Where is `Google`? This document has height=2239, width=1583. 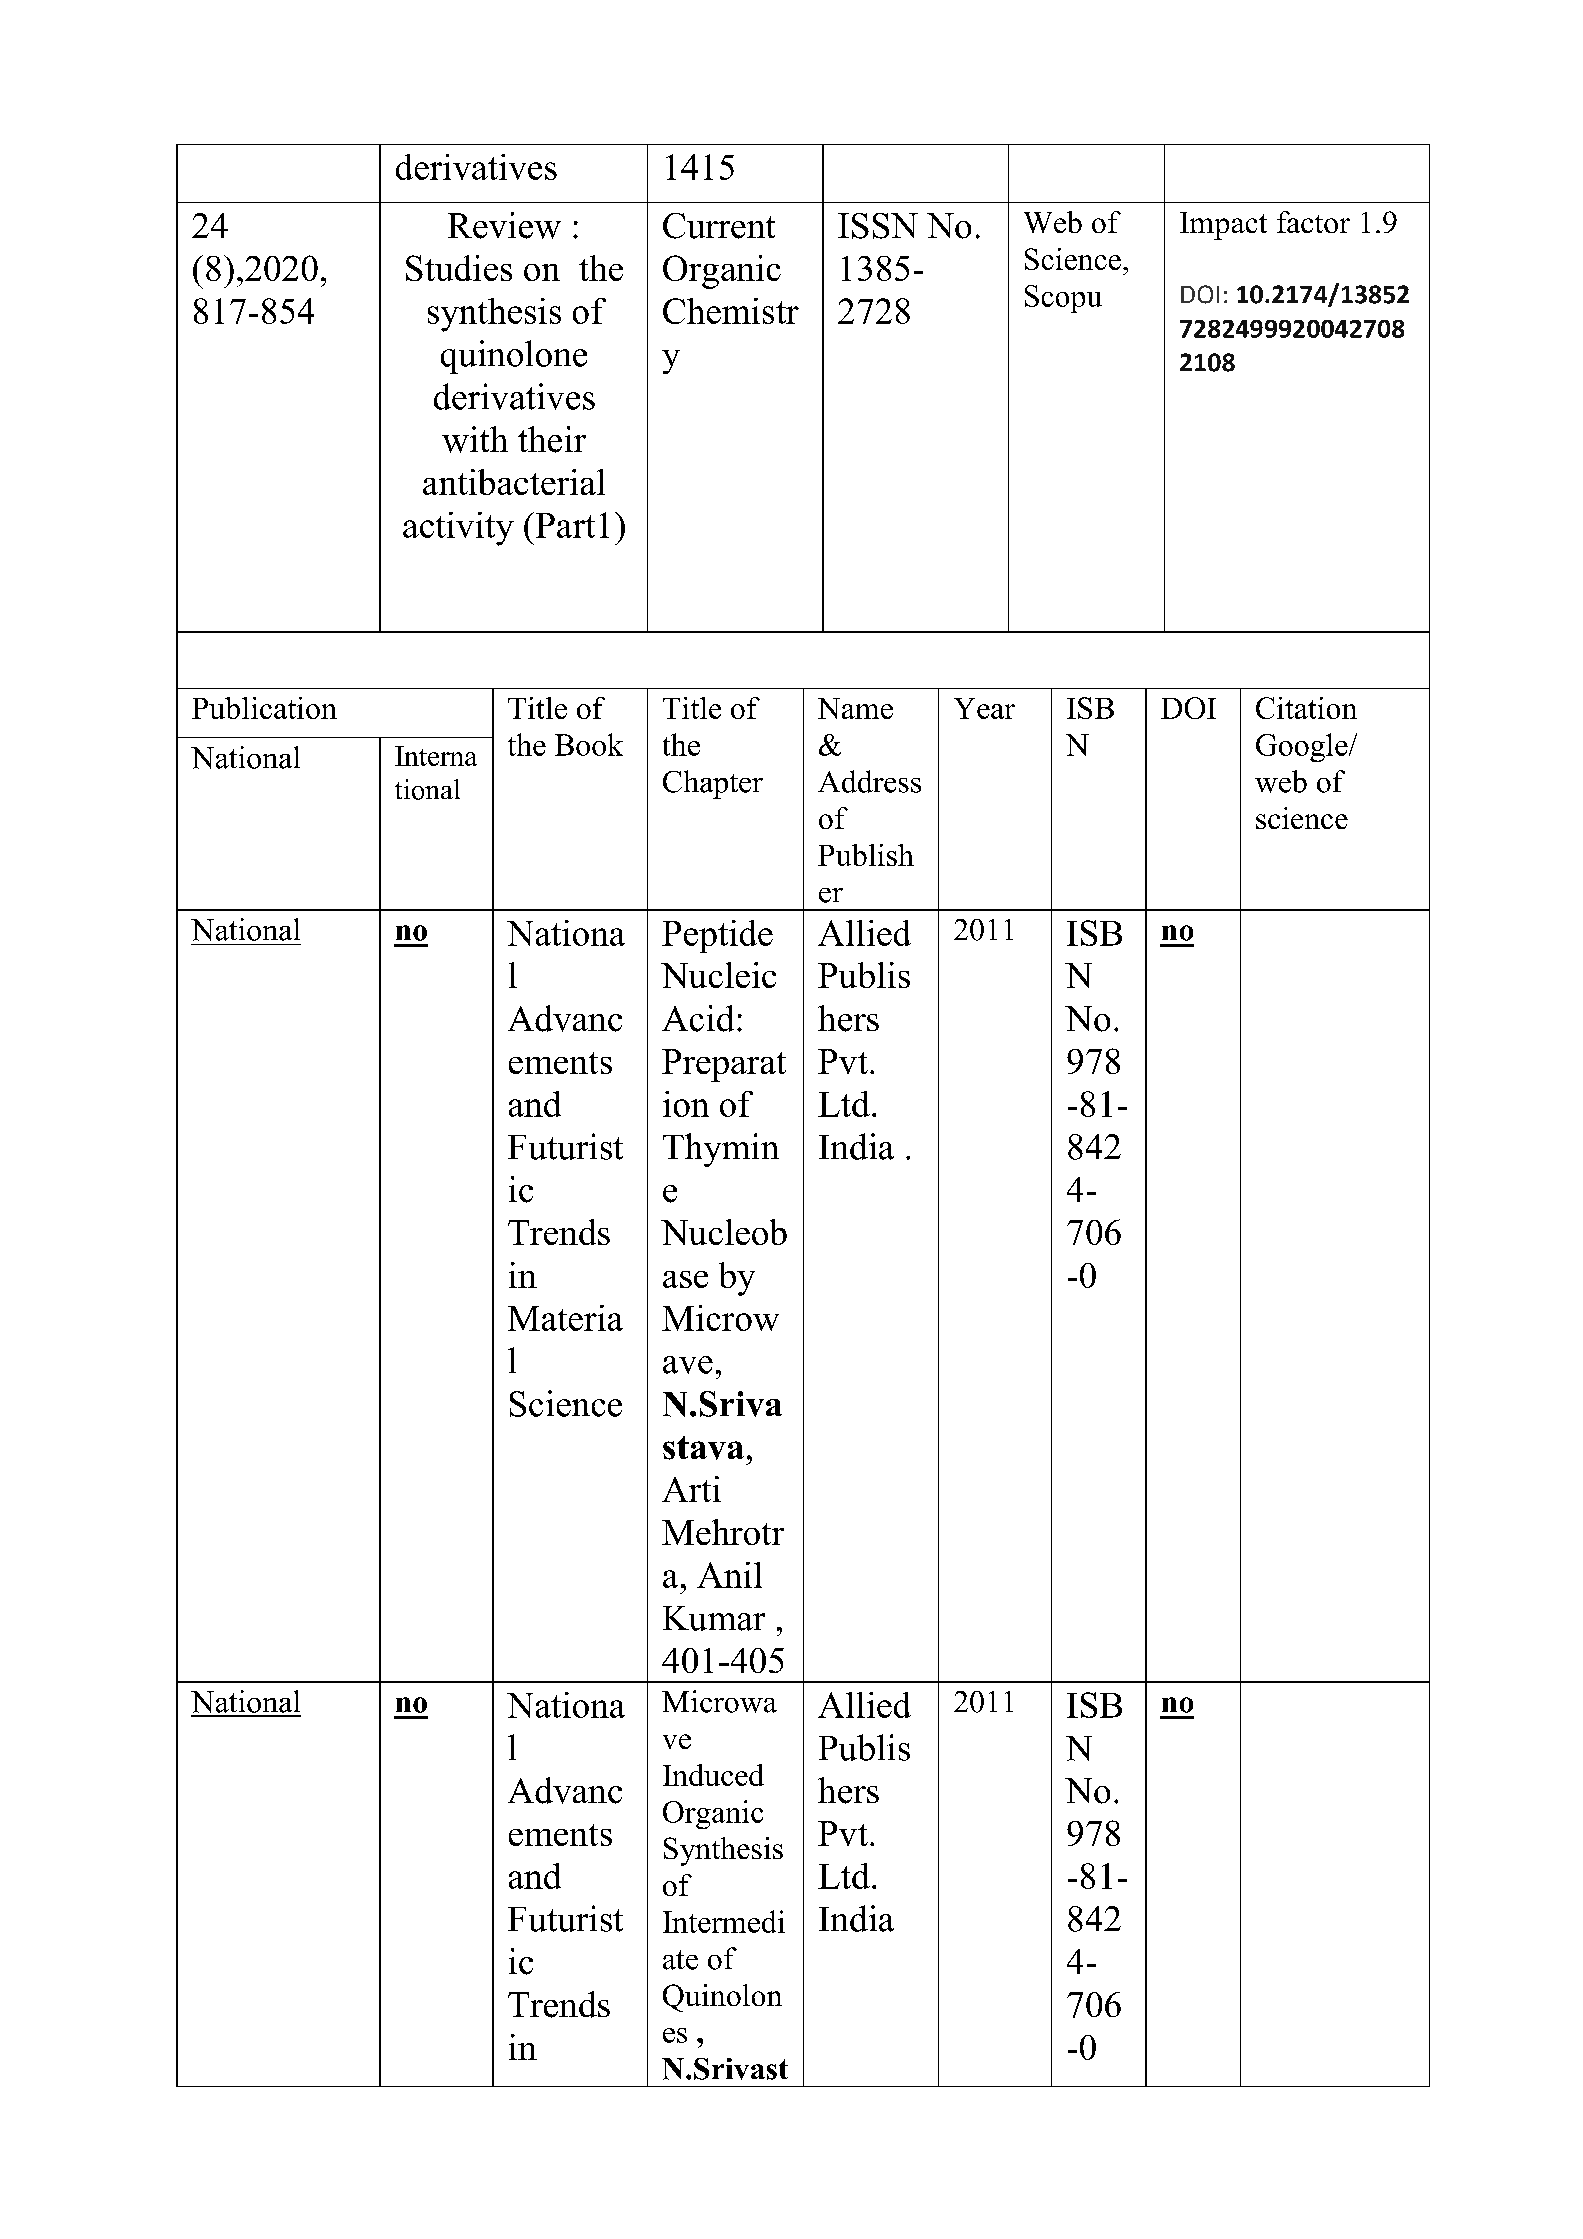 Google is located at coordinates (1303, 747).
